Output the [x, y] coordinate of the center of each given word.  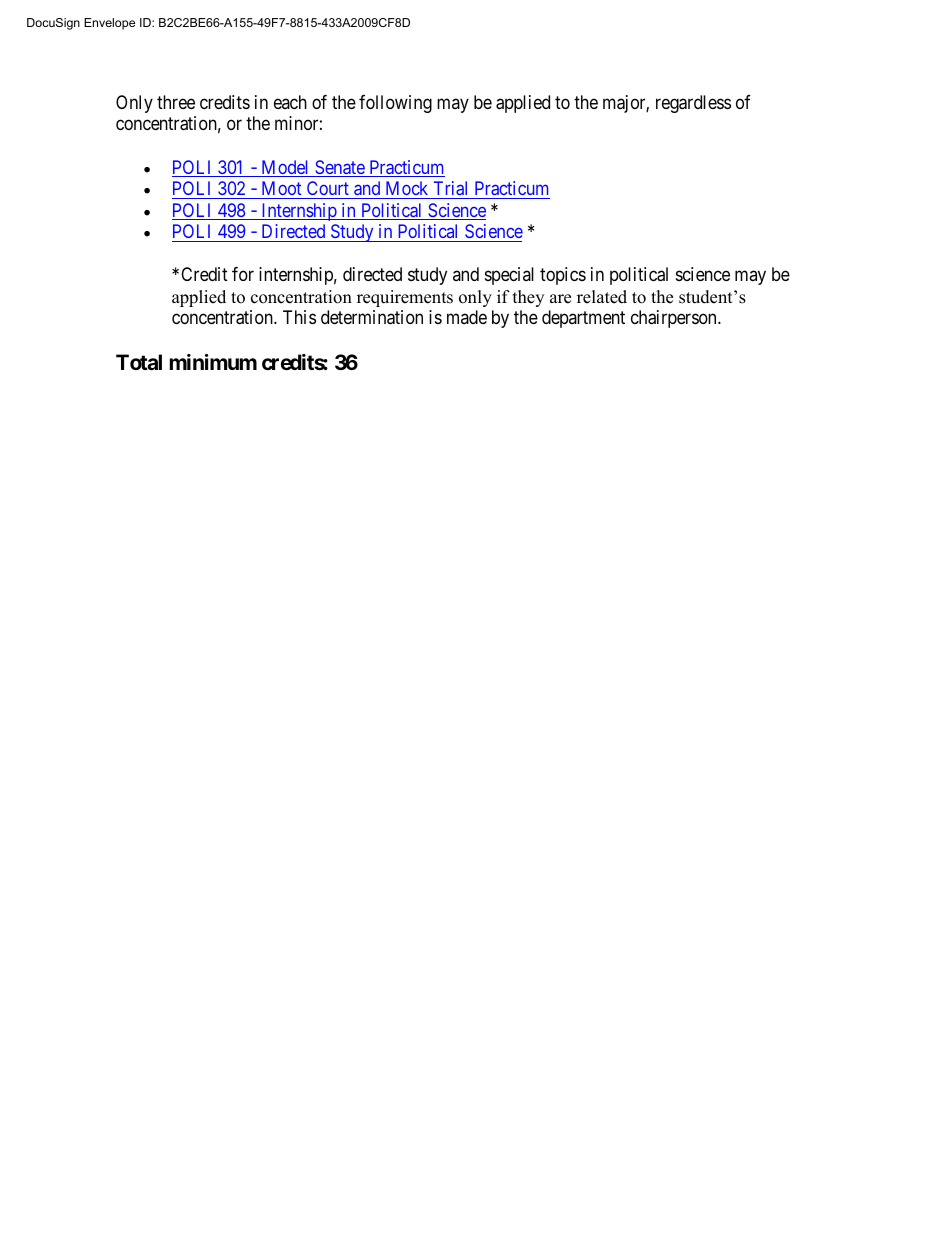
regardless [693, 104]
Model [285, 168]
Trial [450, 188]
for [243, 274]
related [602, 297]
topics [563, 276]
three [176, 102]
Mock [407, 188]
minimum [213, 362]
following [395, 104]
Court [327, 190]
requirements [405, 298]
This [299, 317]
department [583, 319]
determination [372, 317]
